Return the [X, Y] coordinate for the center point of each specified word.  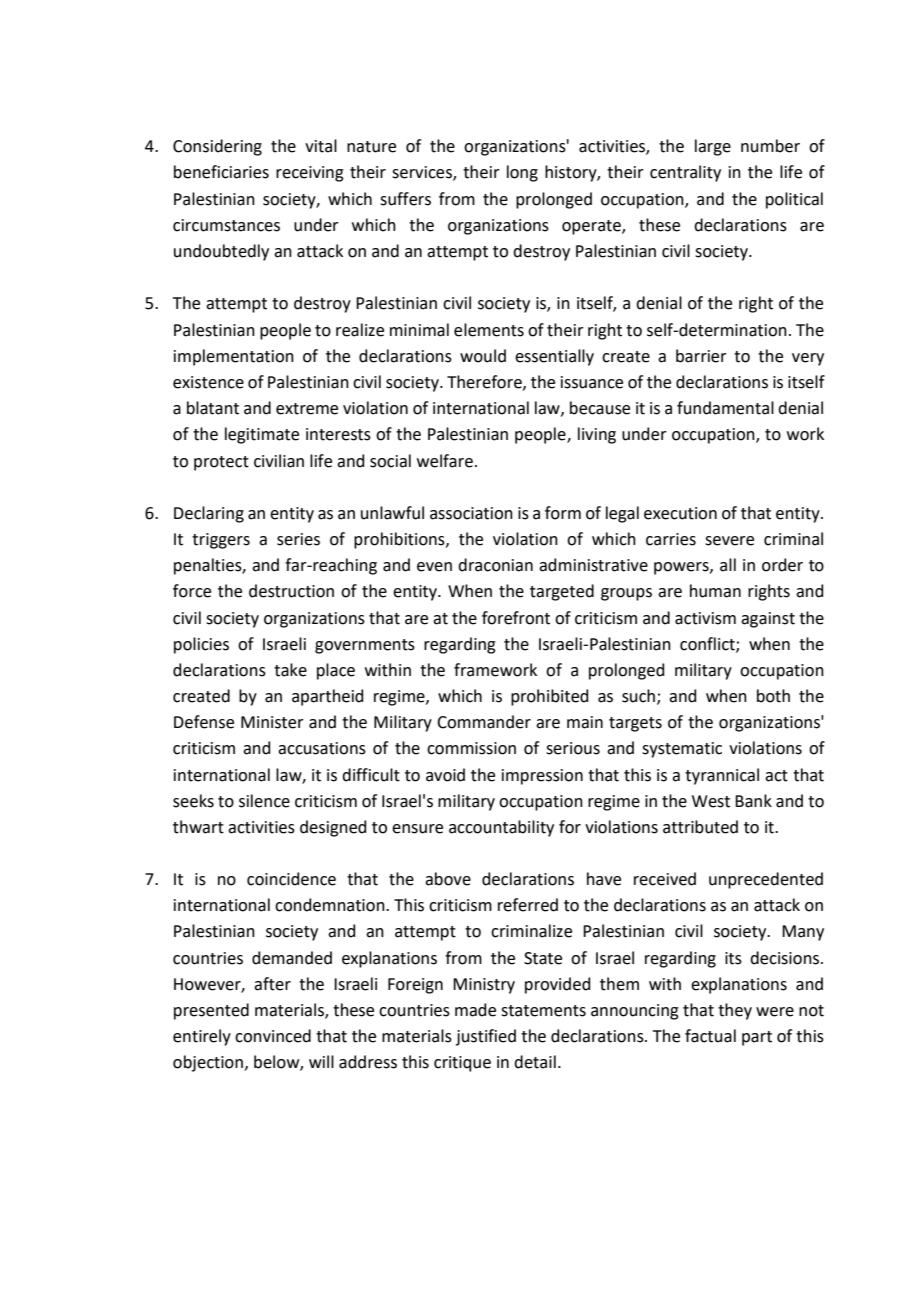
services [423, 173]
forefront [516, 618]
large [713, 147]
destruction [291, 591]
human [715, 591]
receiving [310, 174]
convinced [273, 1036]
